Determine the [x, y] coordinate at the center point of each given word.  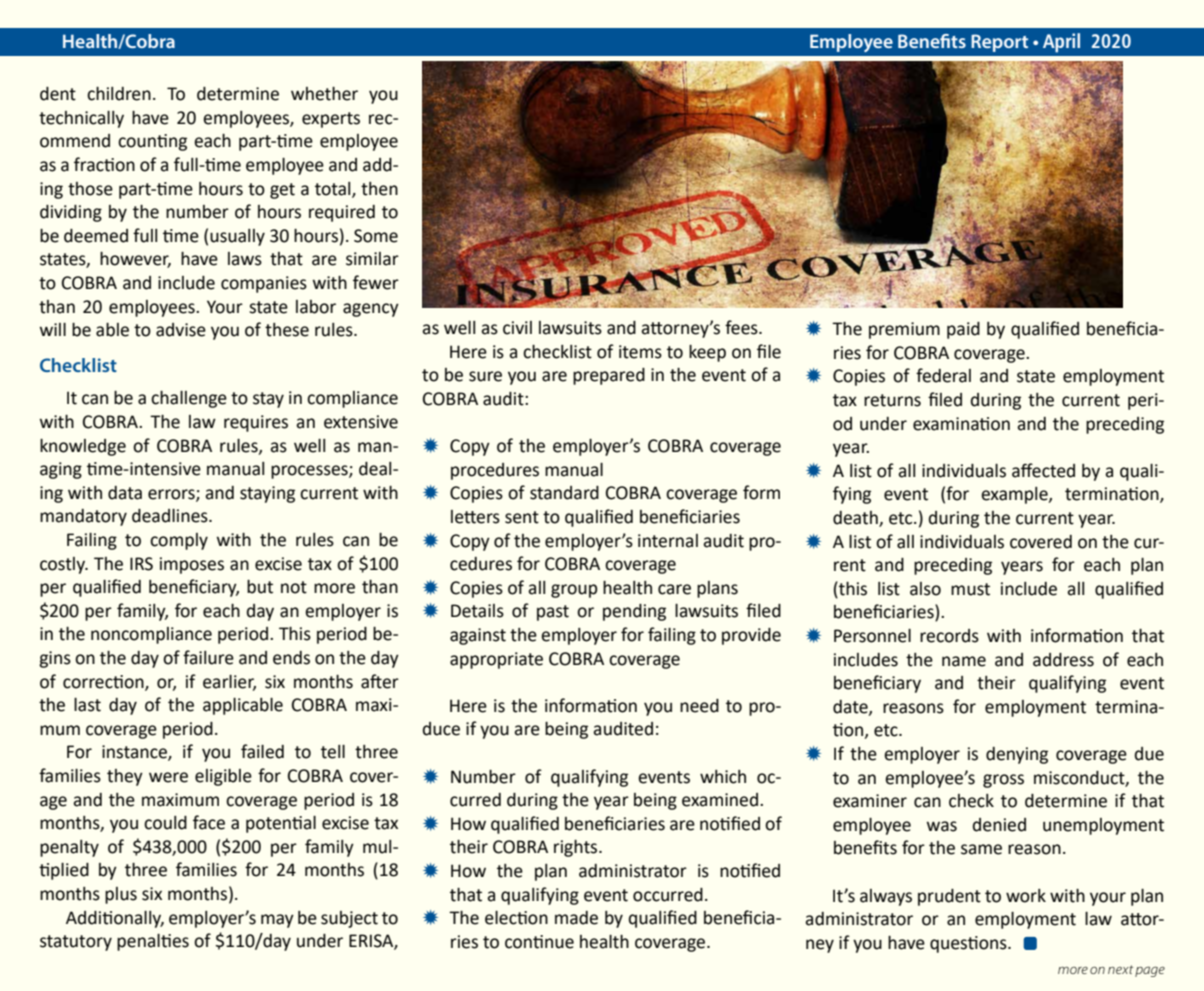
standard [564, 493]
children [119, 94]
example [1015, 495]
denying [1017, 755]
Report [999, 43]
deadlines [171, 516]
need [699, 706]
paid [963, 330]
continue [539, 942]
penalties [153, 942]
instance [135, 753]
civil [517, 328]
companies [264, 284]
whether [324, 94]
